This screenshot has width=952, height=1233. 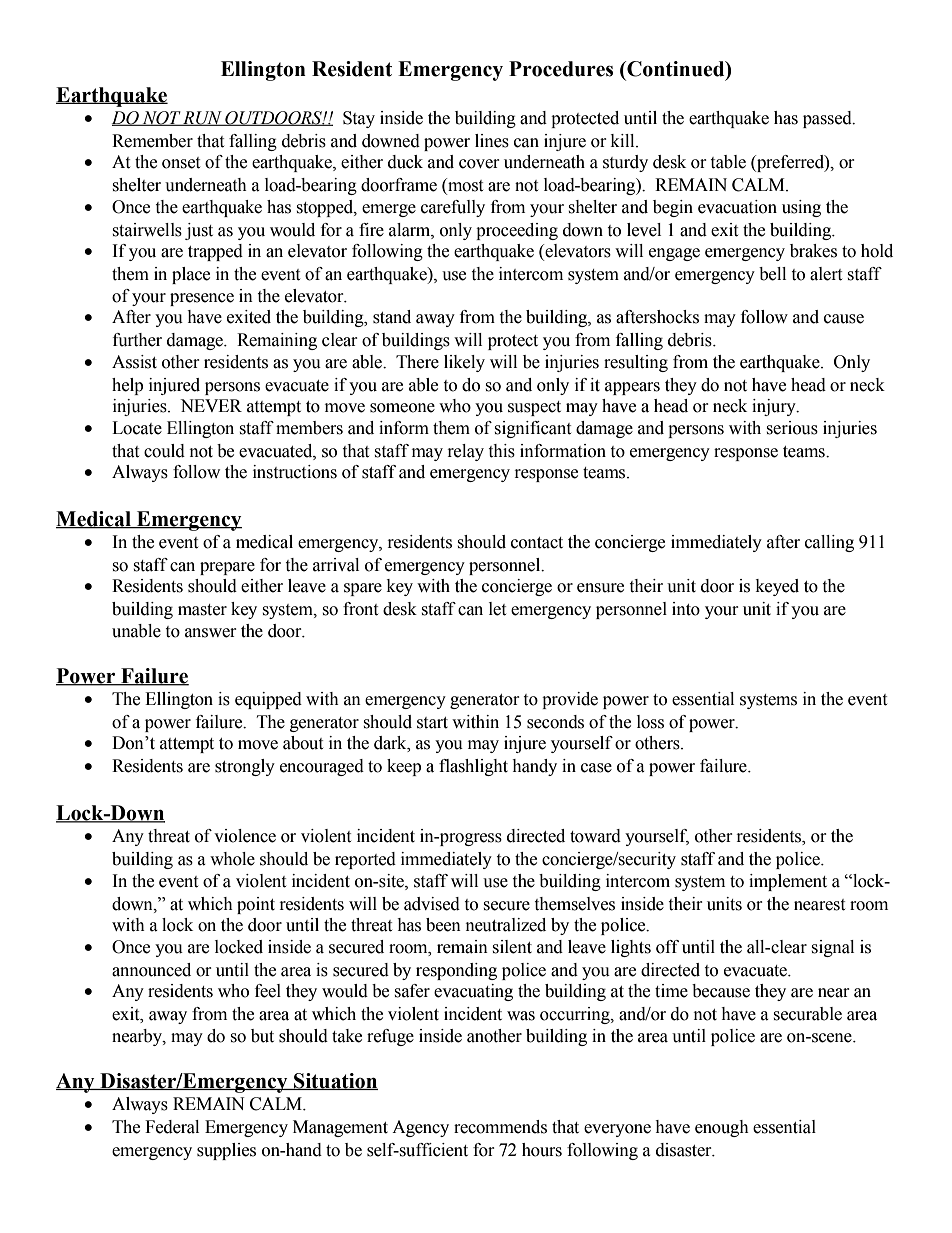 What do you see at coordinates (245, 767) in the screenshot?
I see `strongly` at bounding box center [245, 767].
